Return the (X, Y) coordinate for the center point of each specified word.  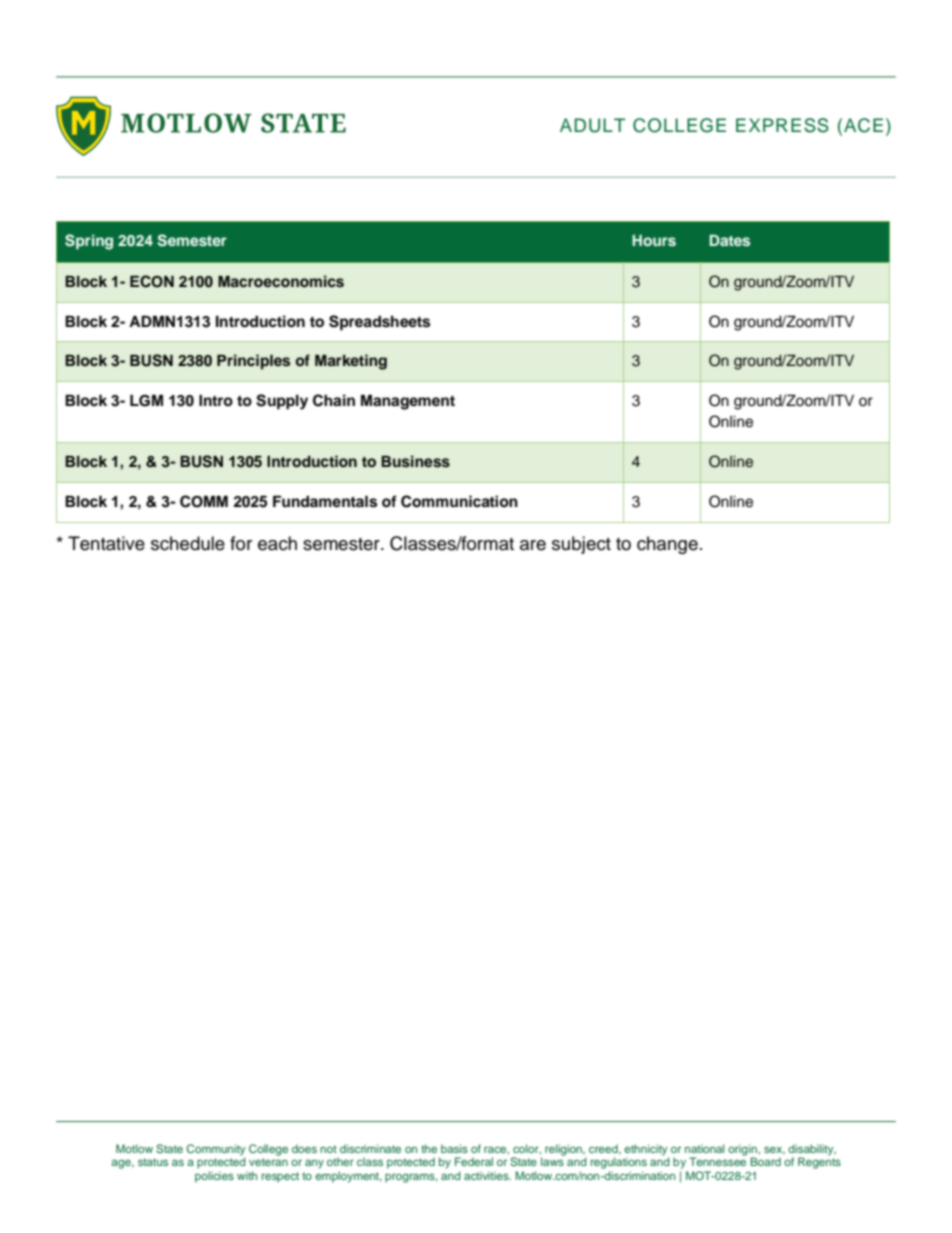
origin (743, 1151)
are (533, 545)
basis (454, 1148)
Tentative (106, 543)
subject (581, 545)
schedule (188, 543)
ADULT (593, 125)
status (153, 1162)
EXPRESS (782, 125)
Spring (89, 242)
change (667, 545)
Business (415, 461)
